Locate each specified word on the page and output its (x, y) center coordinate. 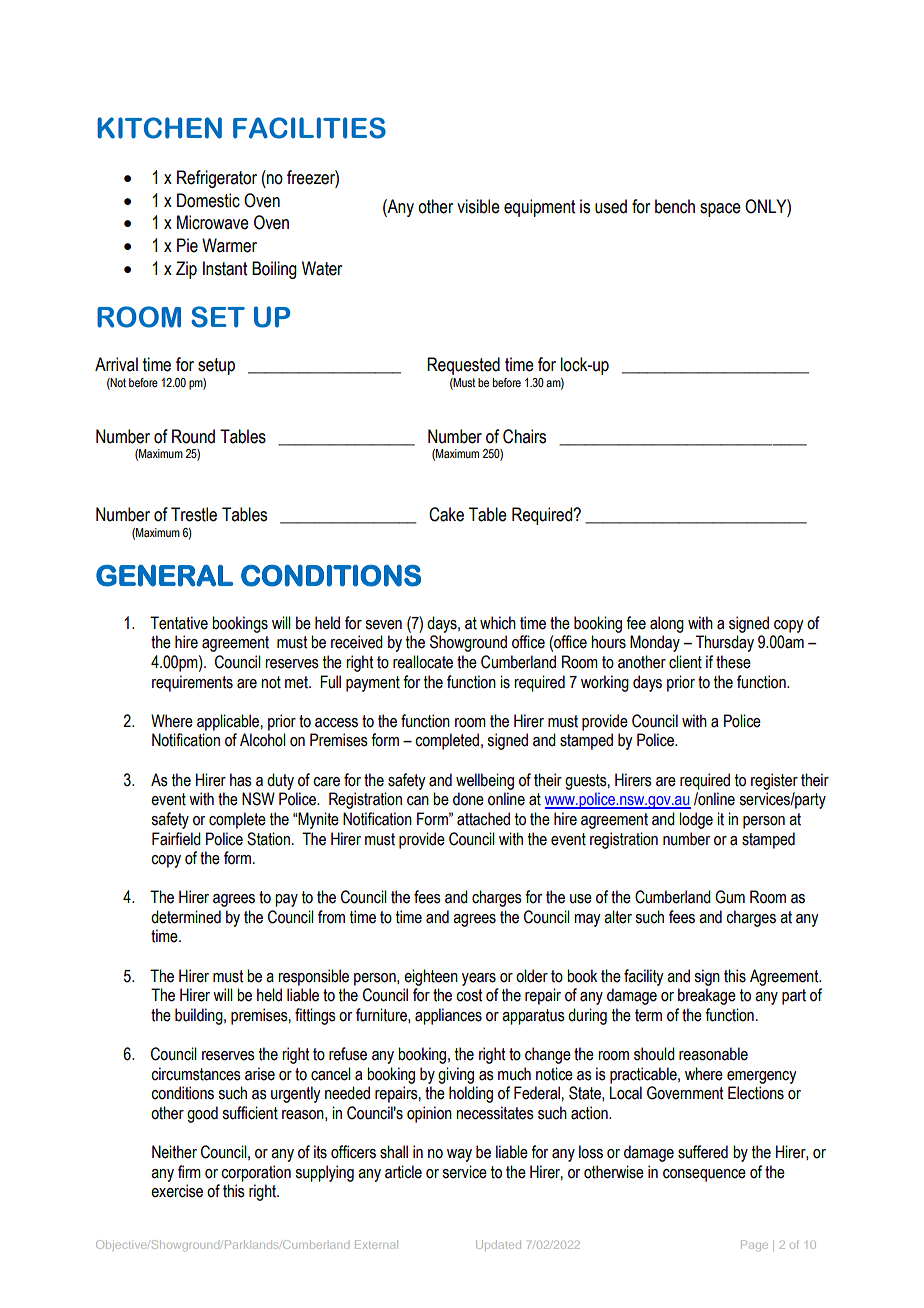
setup (216, 366)
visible (478, 206)
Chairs (524, 436)
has (241, 780)
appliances (448, 1016)
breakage (707, 996)
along (667, 624)
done (468, 799)
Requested (463, 366)
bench (675, 206)
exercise (177, 1191)
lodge (696, 820)
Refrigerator (217, 179)
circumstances (196, 1074)
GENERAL (164, 576)
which (498, 623)
